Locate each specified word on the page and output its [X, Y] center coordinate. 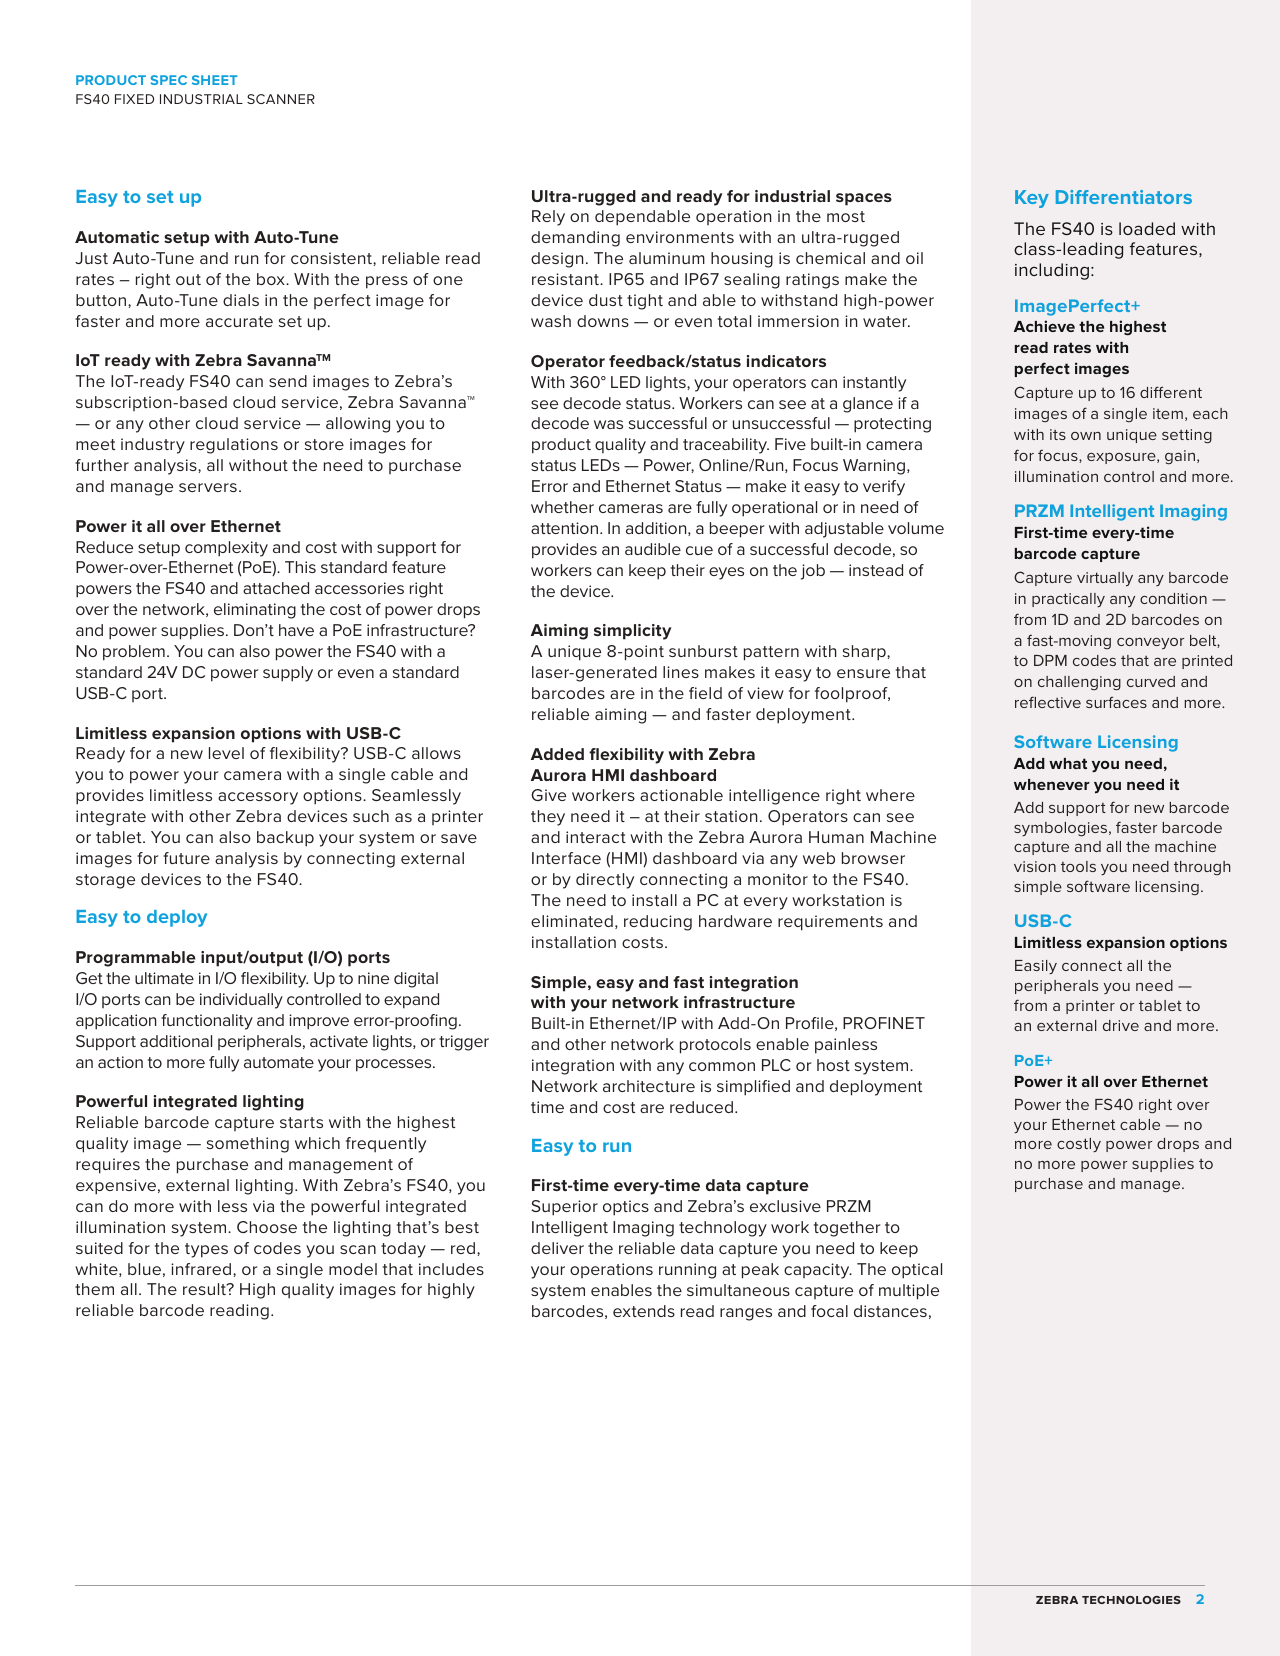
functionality [207, 1022]
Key [1032, 199]
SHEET [215, 80]
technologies [1131, 1600]
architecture [649, 1086]
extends [644, 1311]
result [205, 1289]
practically [1068, 600]
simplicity [632, 632]
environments [680, 237]
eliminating [255, 611]
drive [1121, 1025]
